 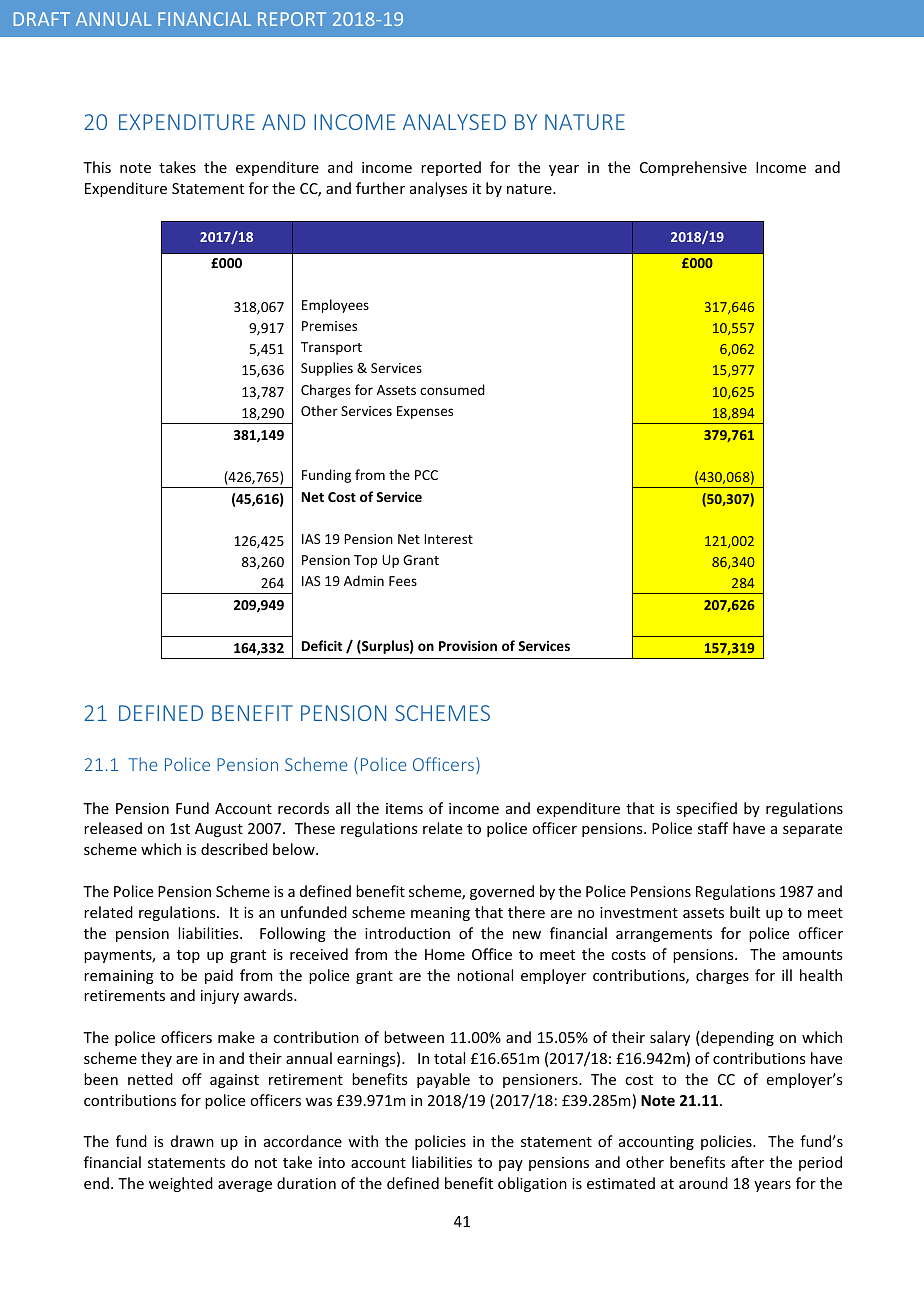 What do you see at coordinates (322, 645) in the screenshot?
I see `Deficit` at bounding box center [322, 645].
